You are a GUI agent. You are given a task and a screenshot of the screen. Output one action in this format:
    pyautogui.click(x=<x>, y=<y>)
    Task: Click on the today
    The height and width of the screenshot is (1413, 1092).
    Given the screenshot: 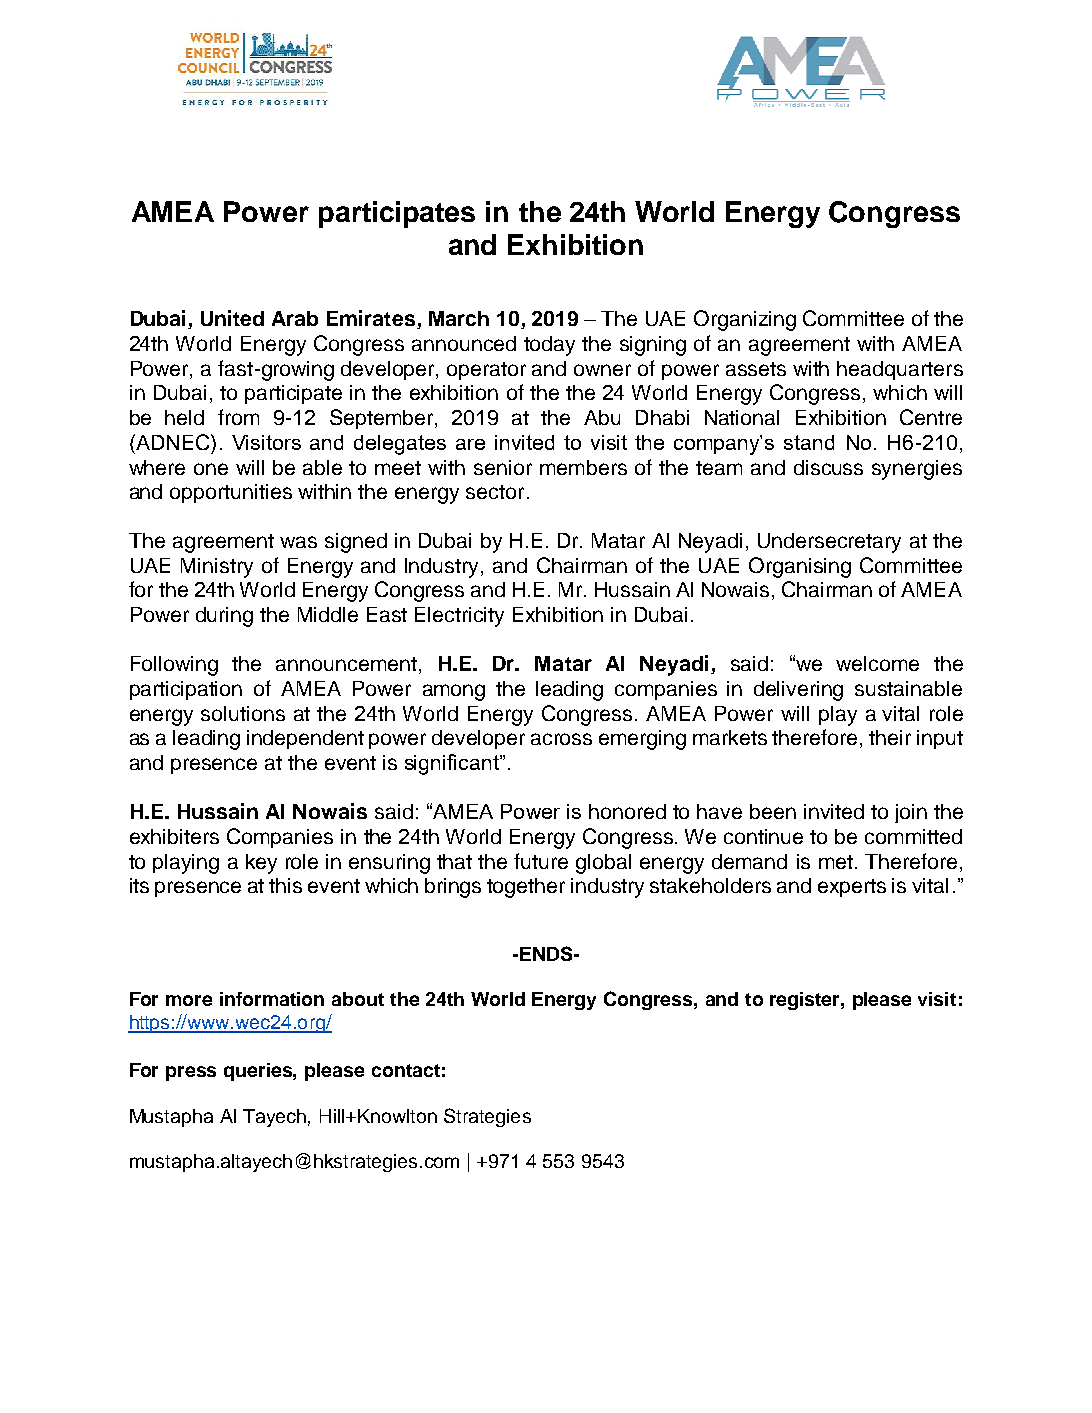 What is the action you would take?
    pyautogui.click(x=549, y=346)
